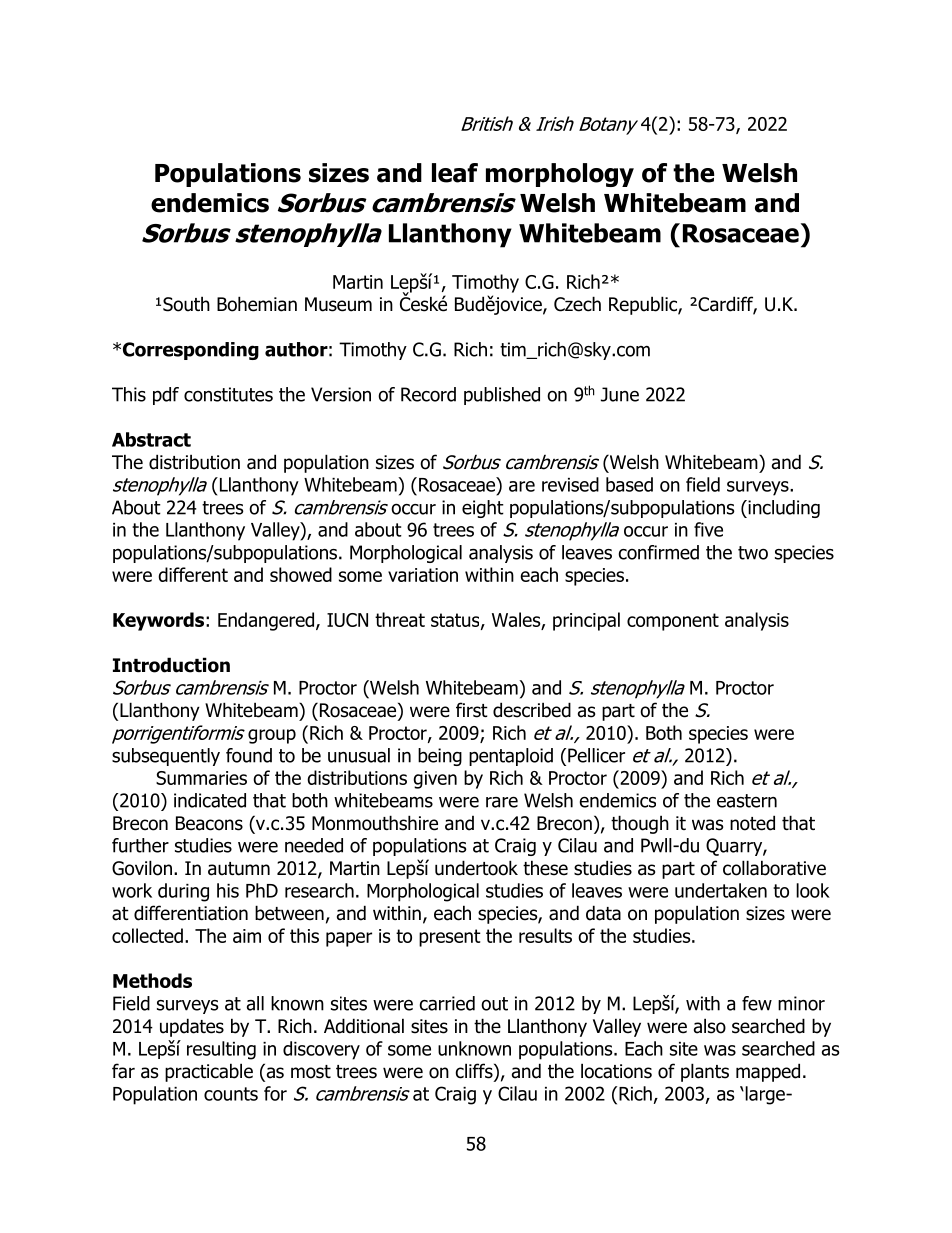  Describe the element at coordinates (483, 509) in the screenshot. I see `eight` at that location.
